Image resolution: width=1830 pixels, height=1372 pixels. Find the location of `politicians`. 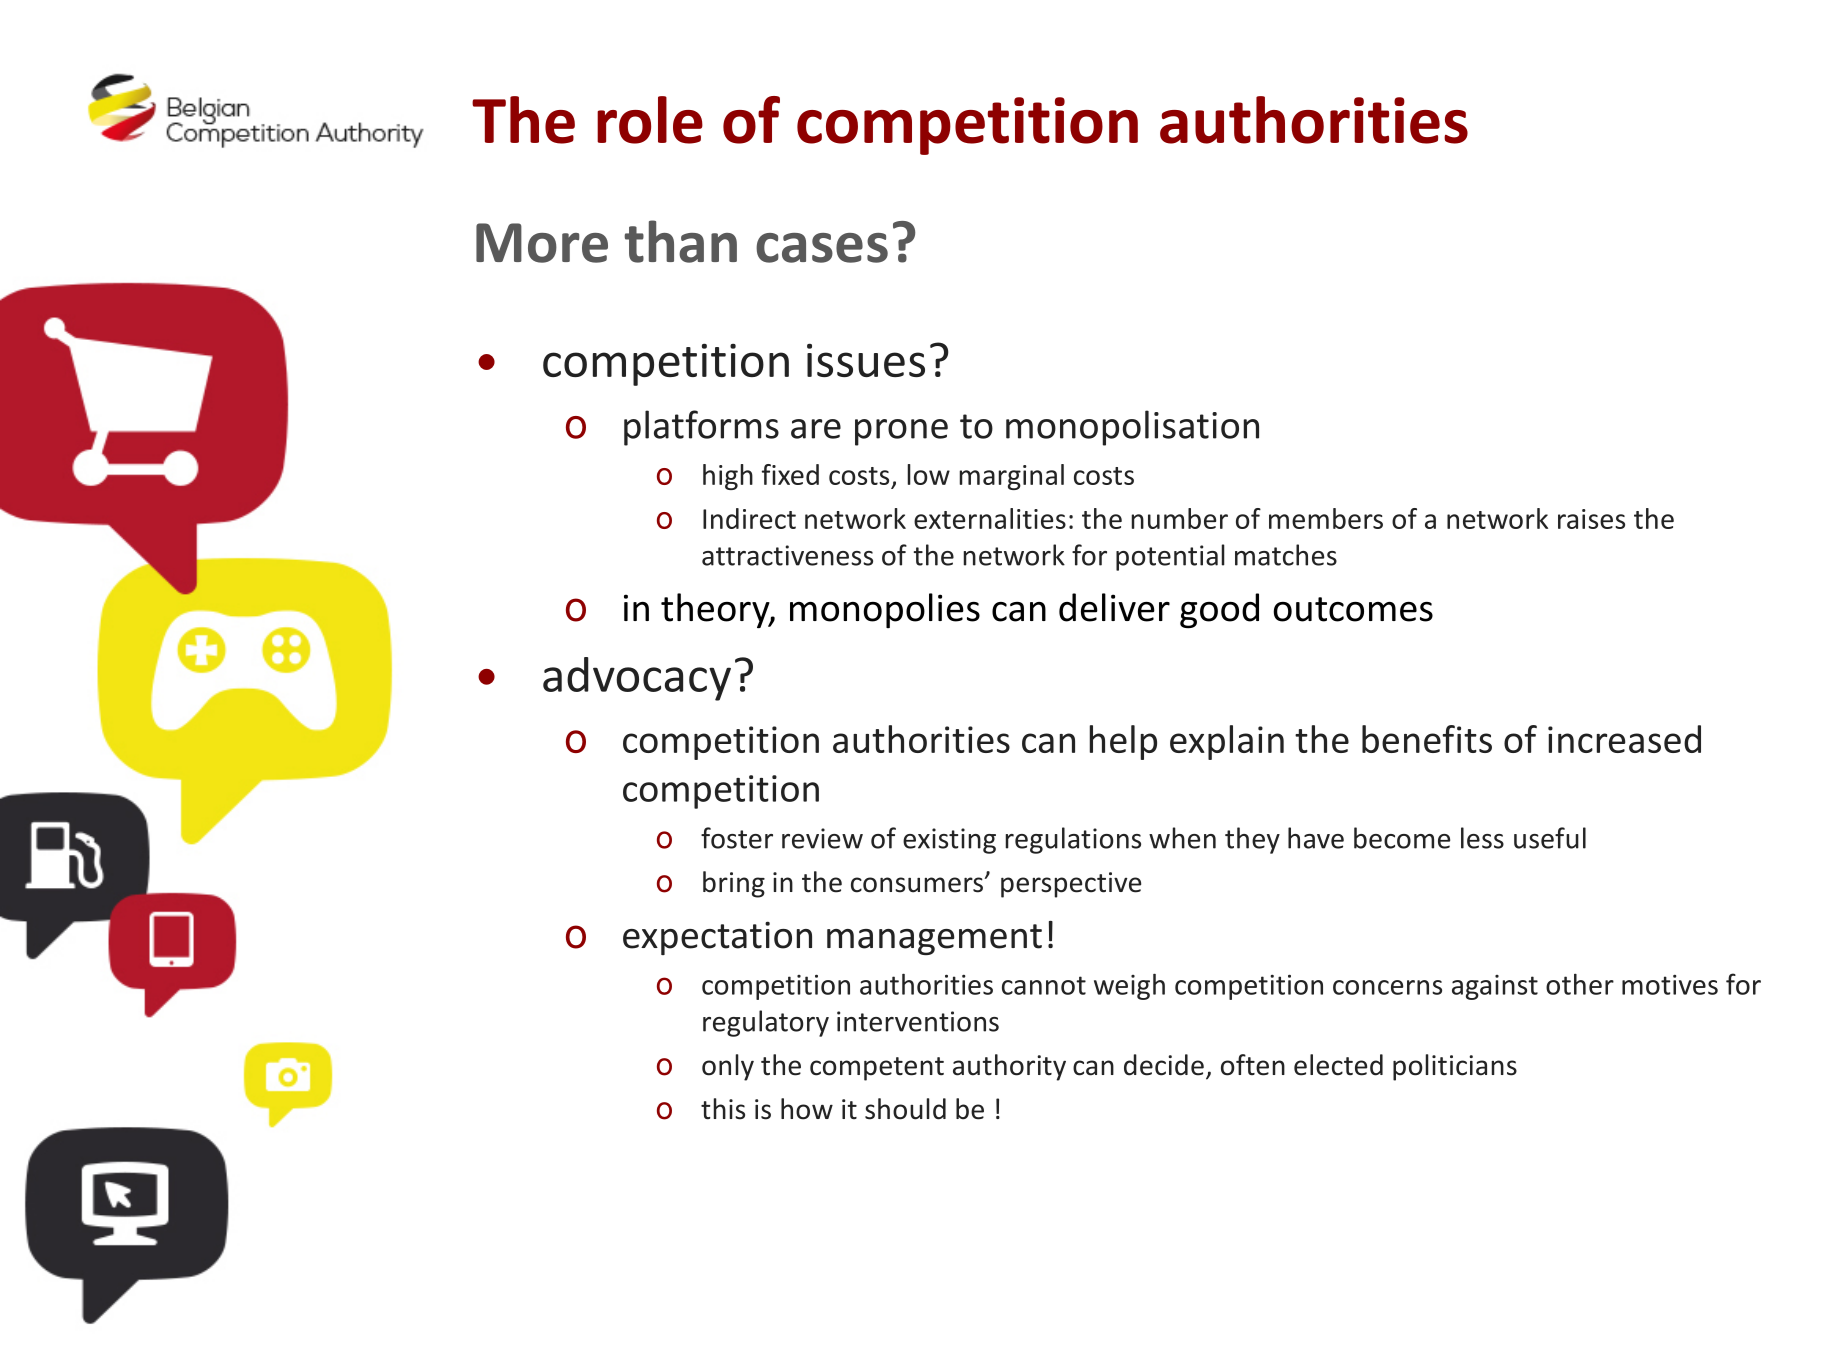

politicians is located at coordinates (1455, 1067).
